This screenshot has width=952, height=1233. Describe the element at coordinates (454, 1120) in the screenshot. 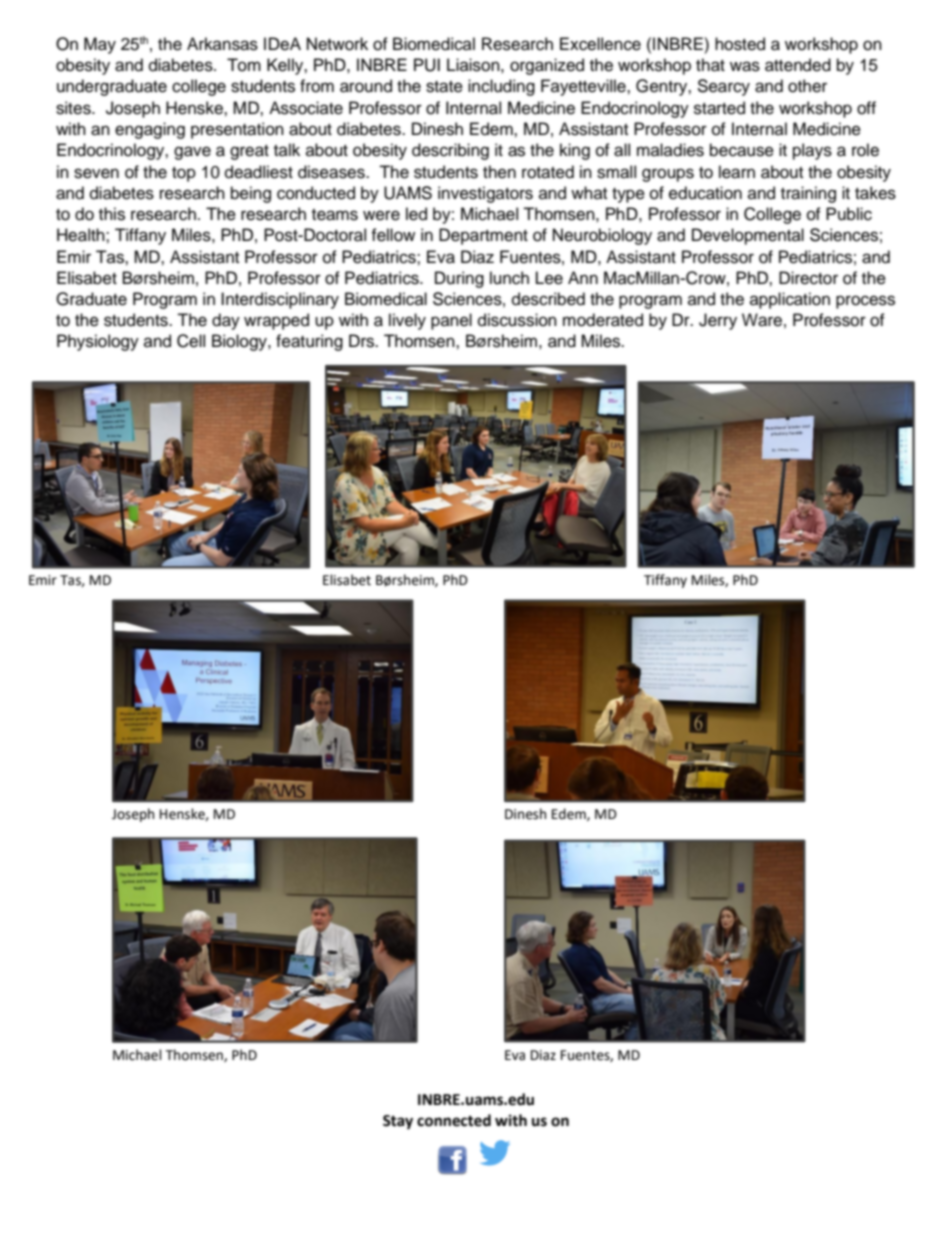

I see `connected` at that location.
